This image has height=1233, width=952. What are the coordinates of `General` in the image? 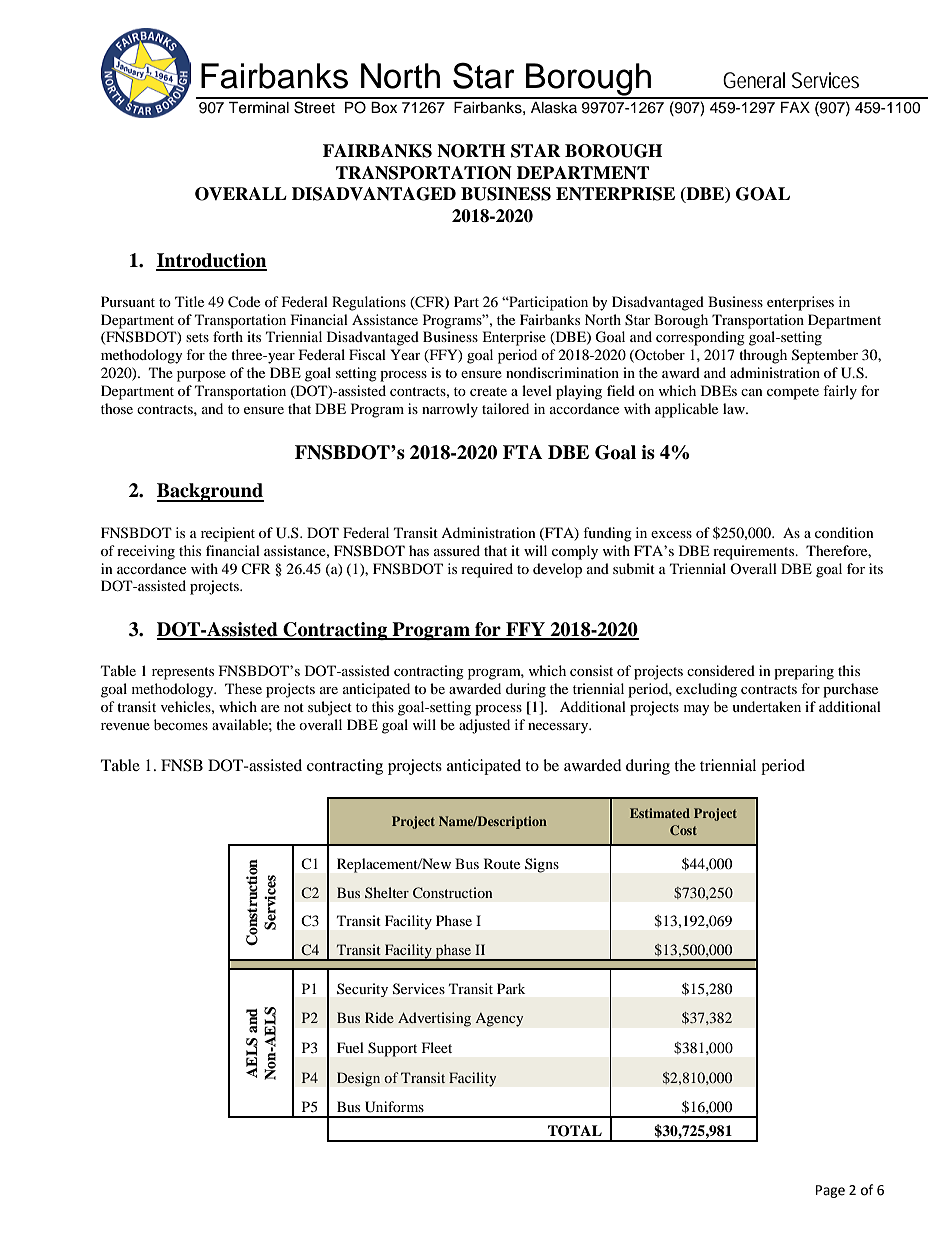 It's located at (754, 80).
